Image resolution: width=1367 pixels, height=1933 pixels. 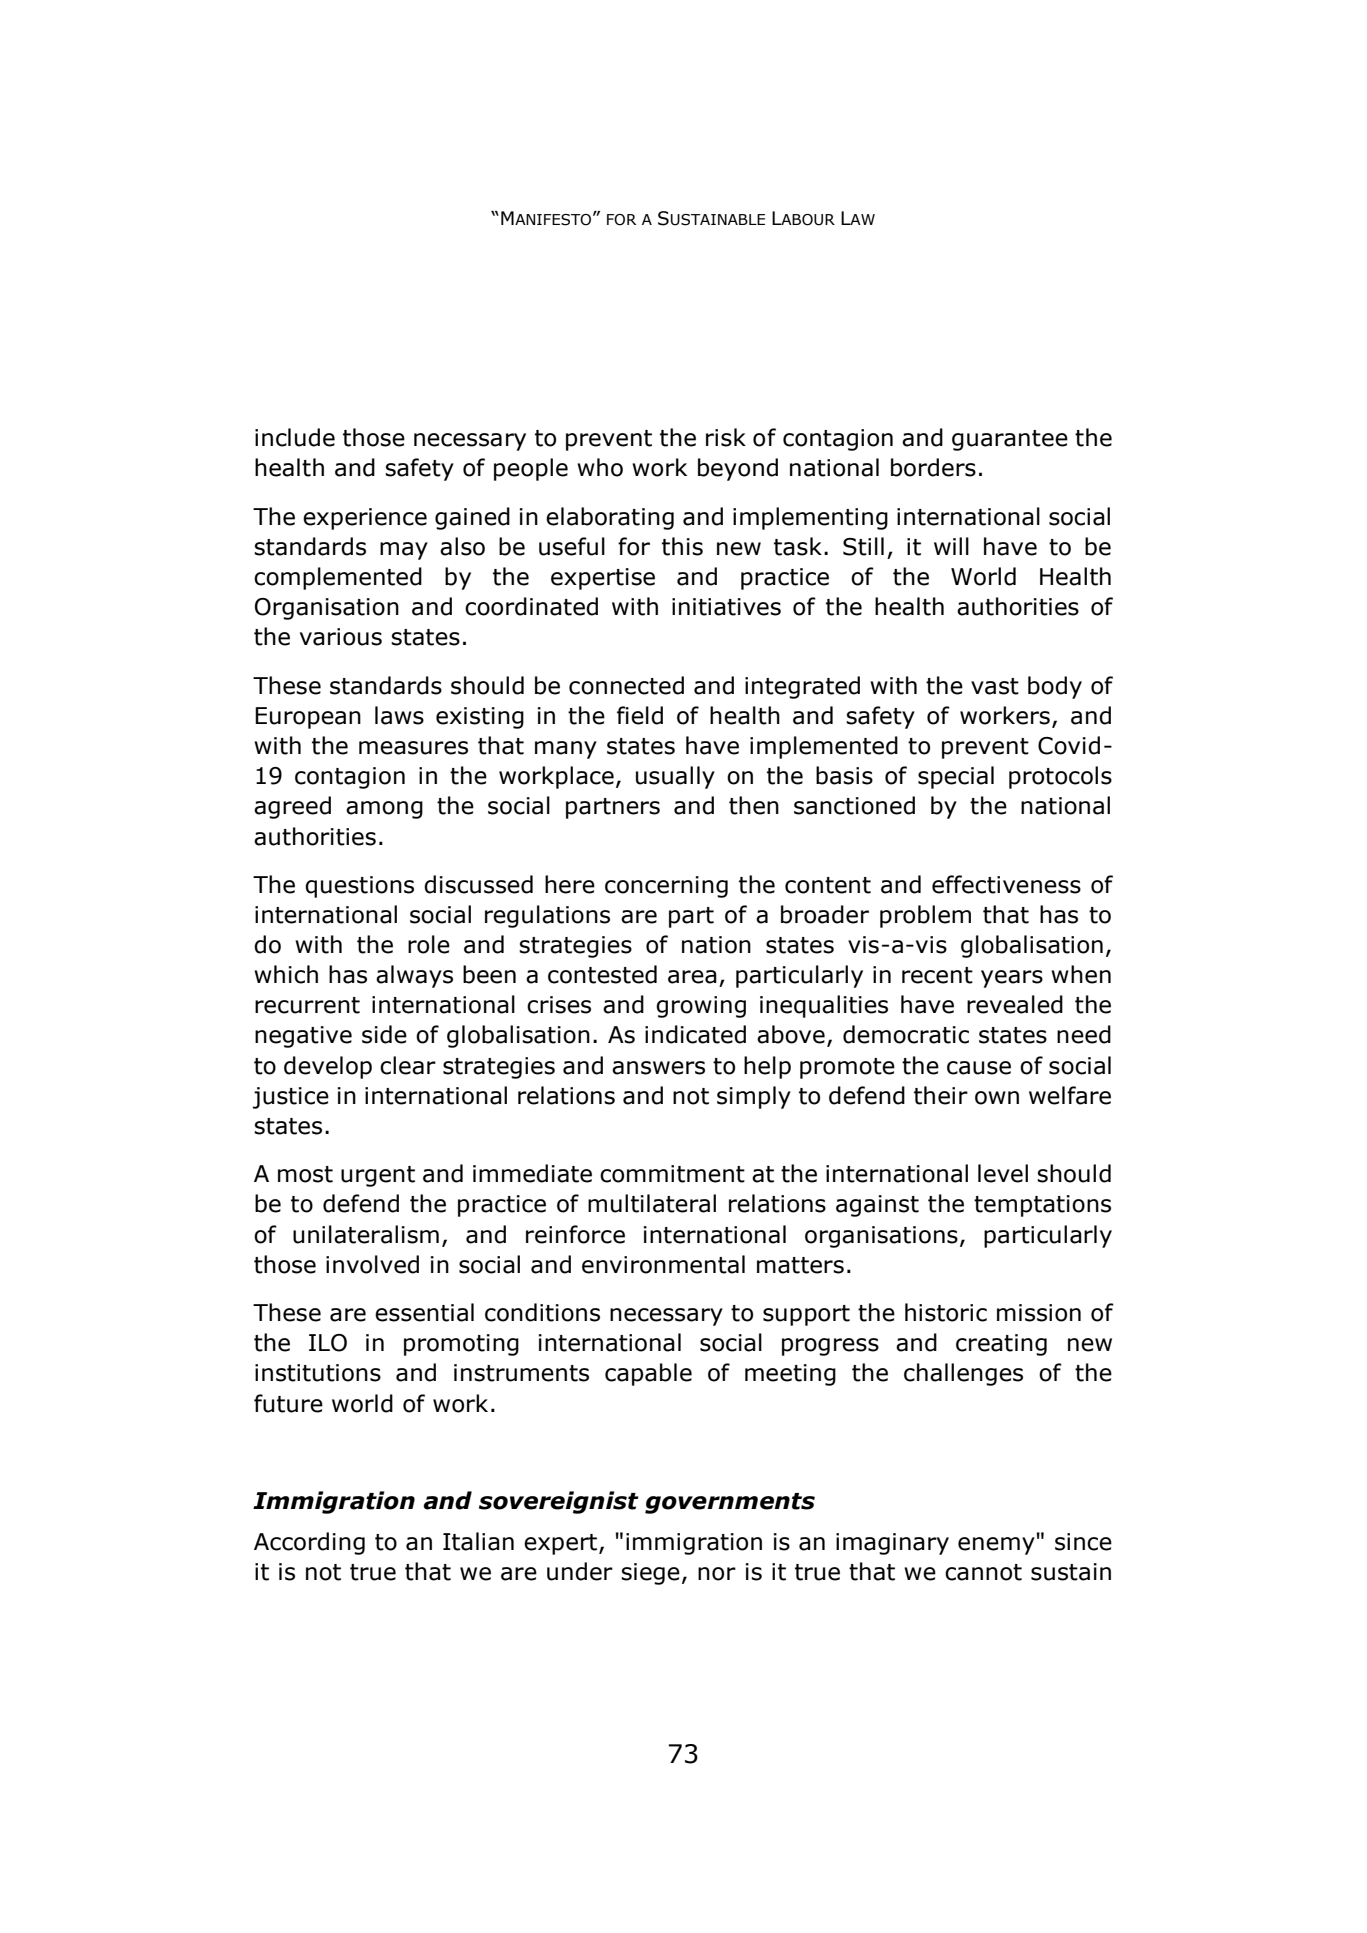 I want to click on experience, so click(x=365, y=519).
